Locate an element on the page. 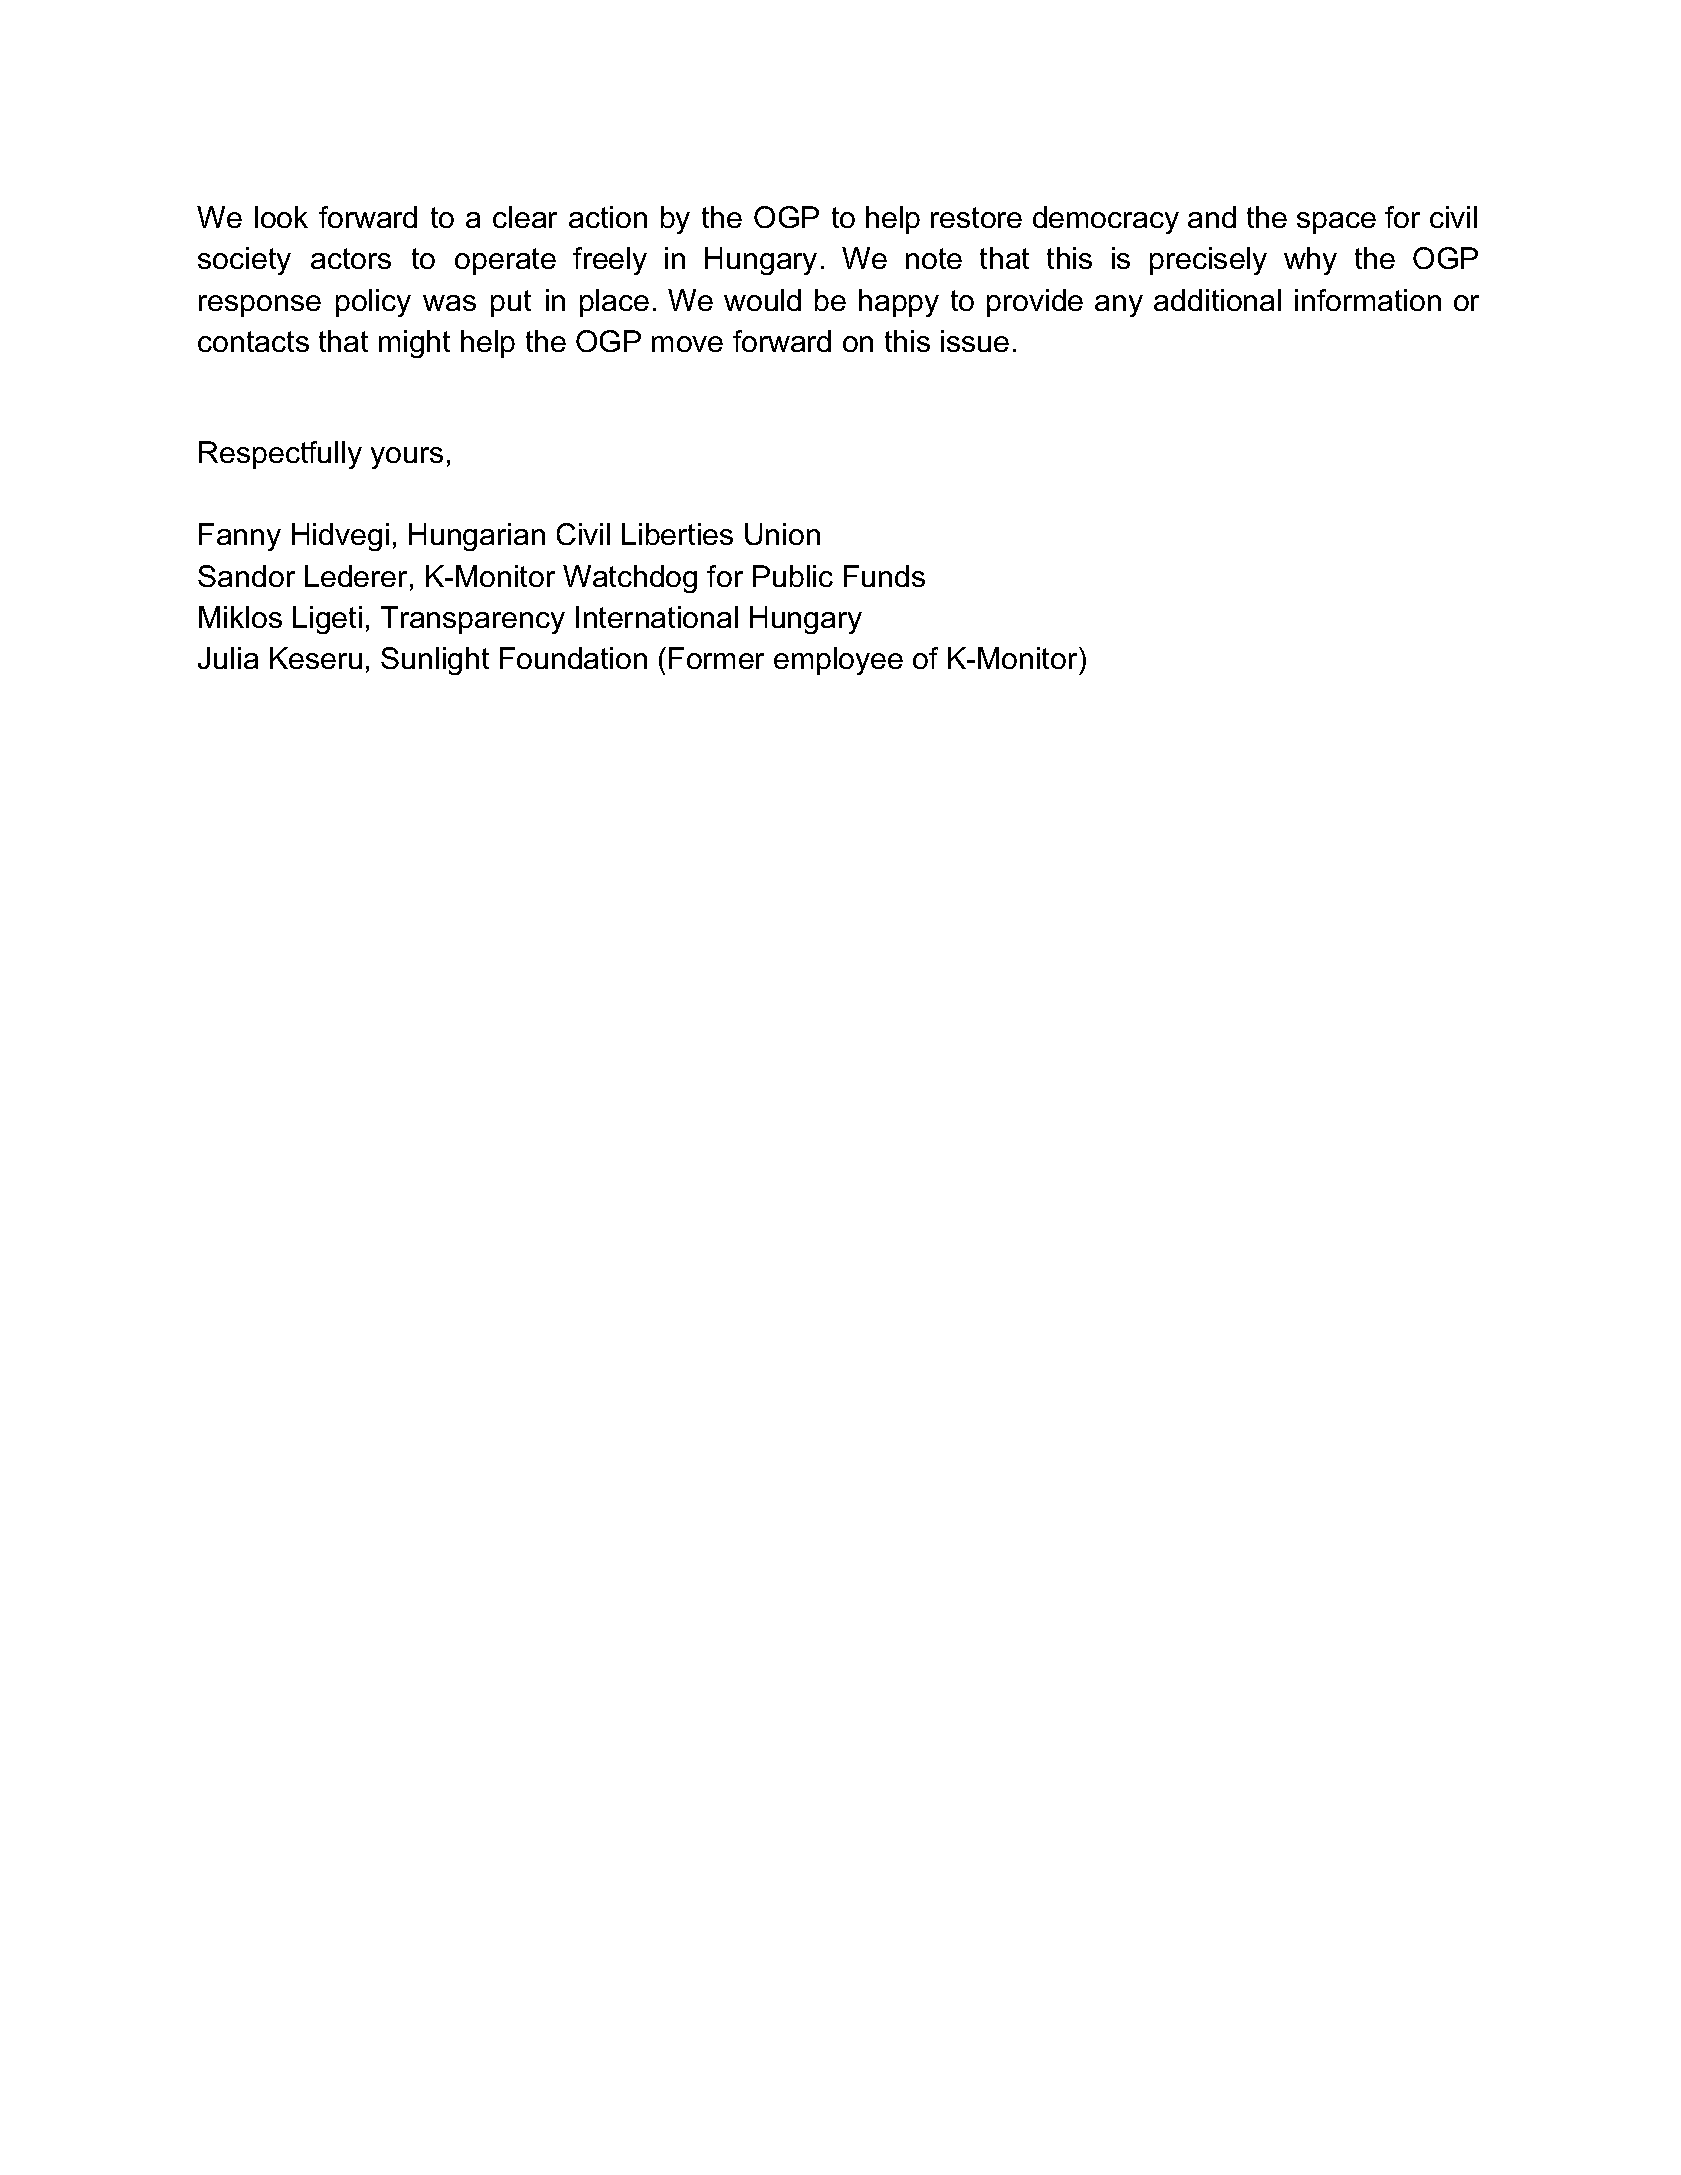  space is located at coordinates (1336, 223).
